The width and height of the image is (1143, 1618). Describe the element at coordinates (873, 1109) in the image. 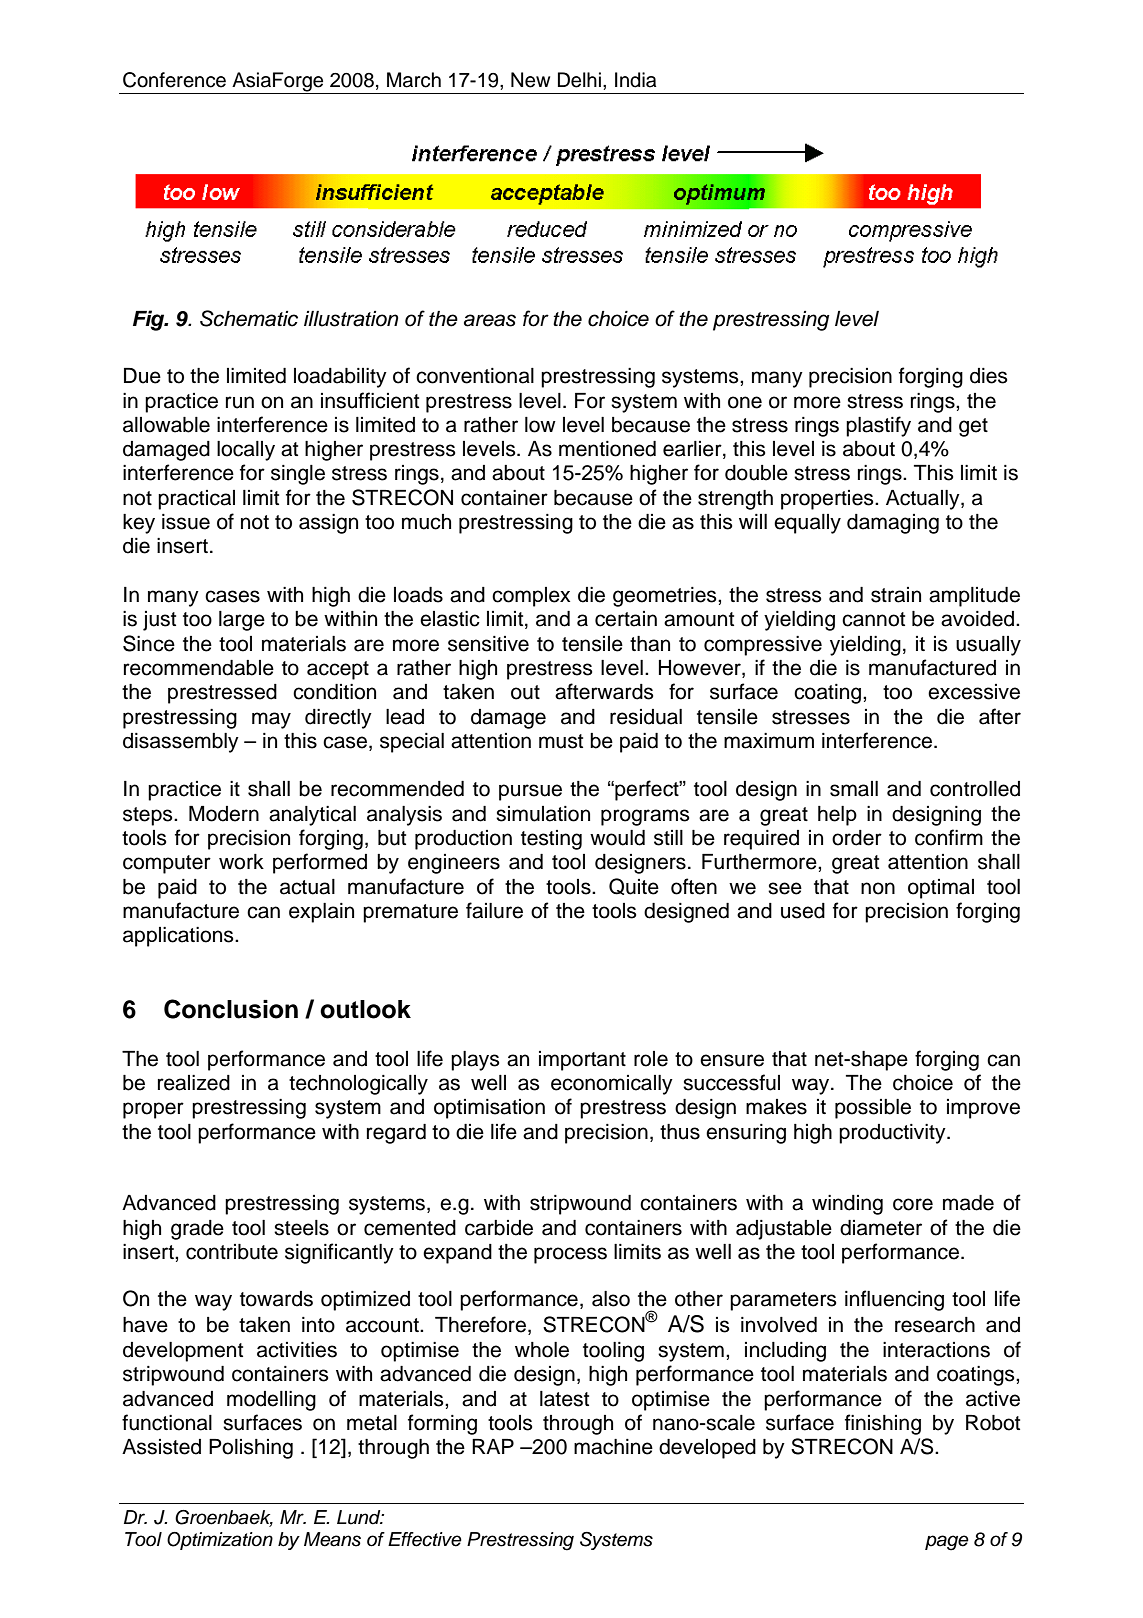

I see `possible` at that location.
